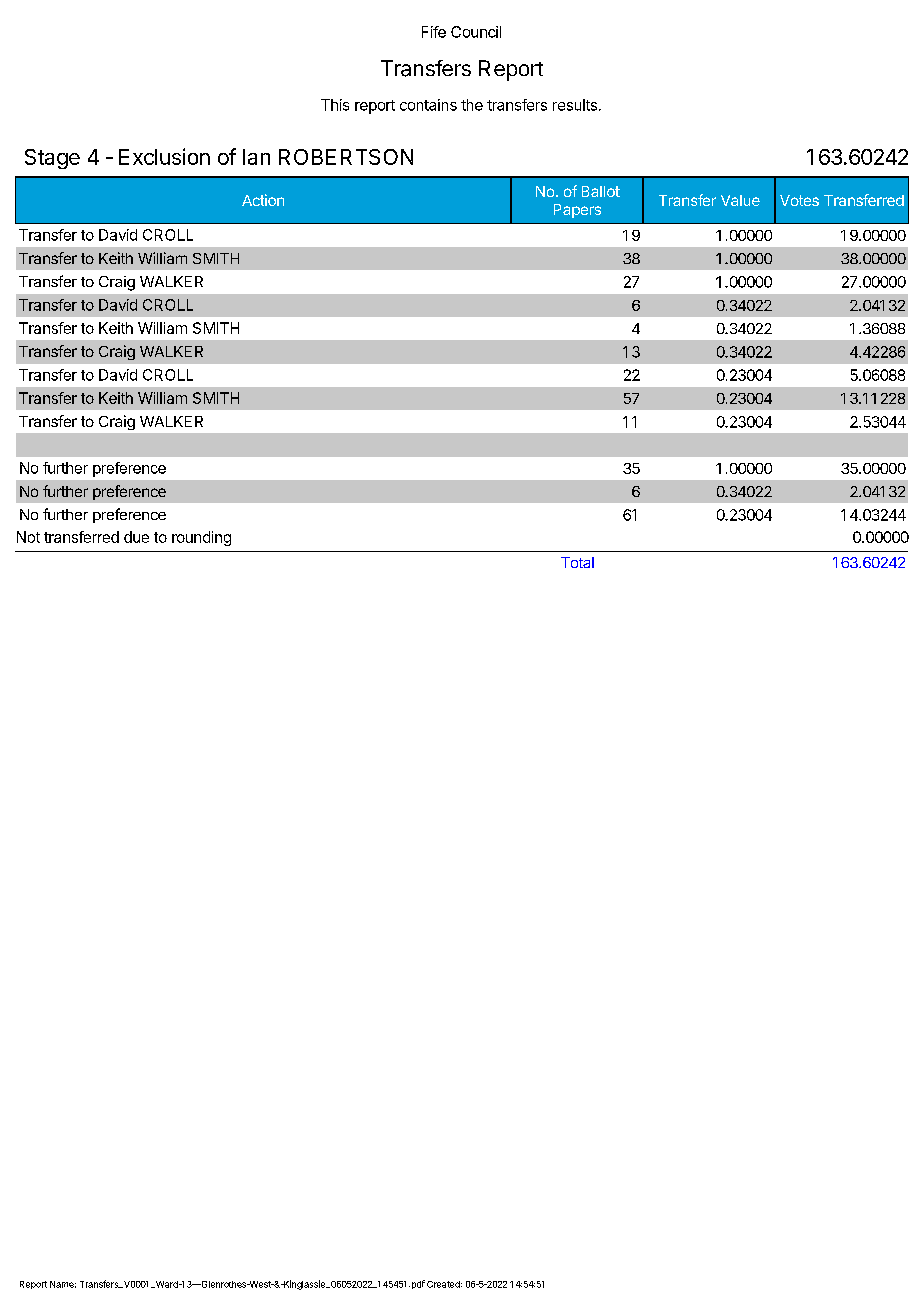 This screenshot has width=924, height=1308. I want to click on Votes, so click(799, 200).
